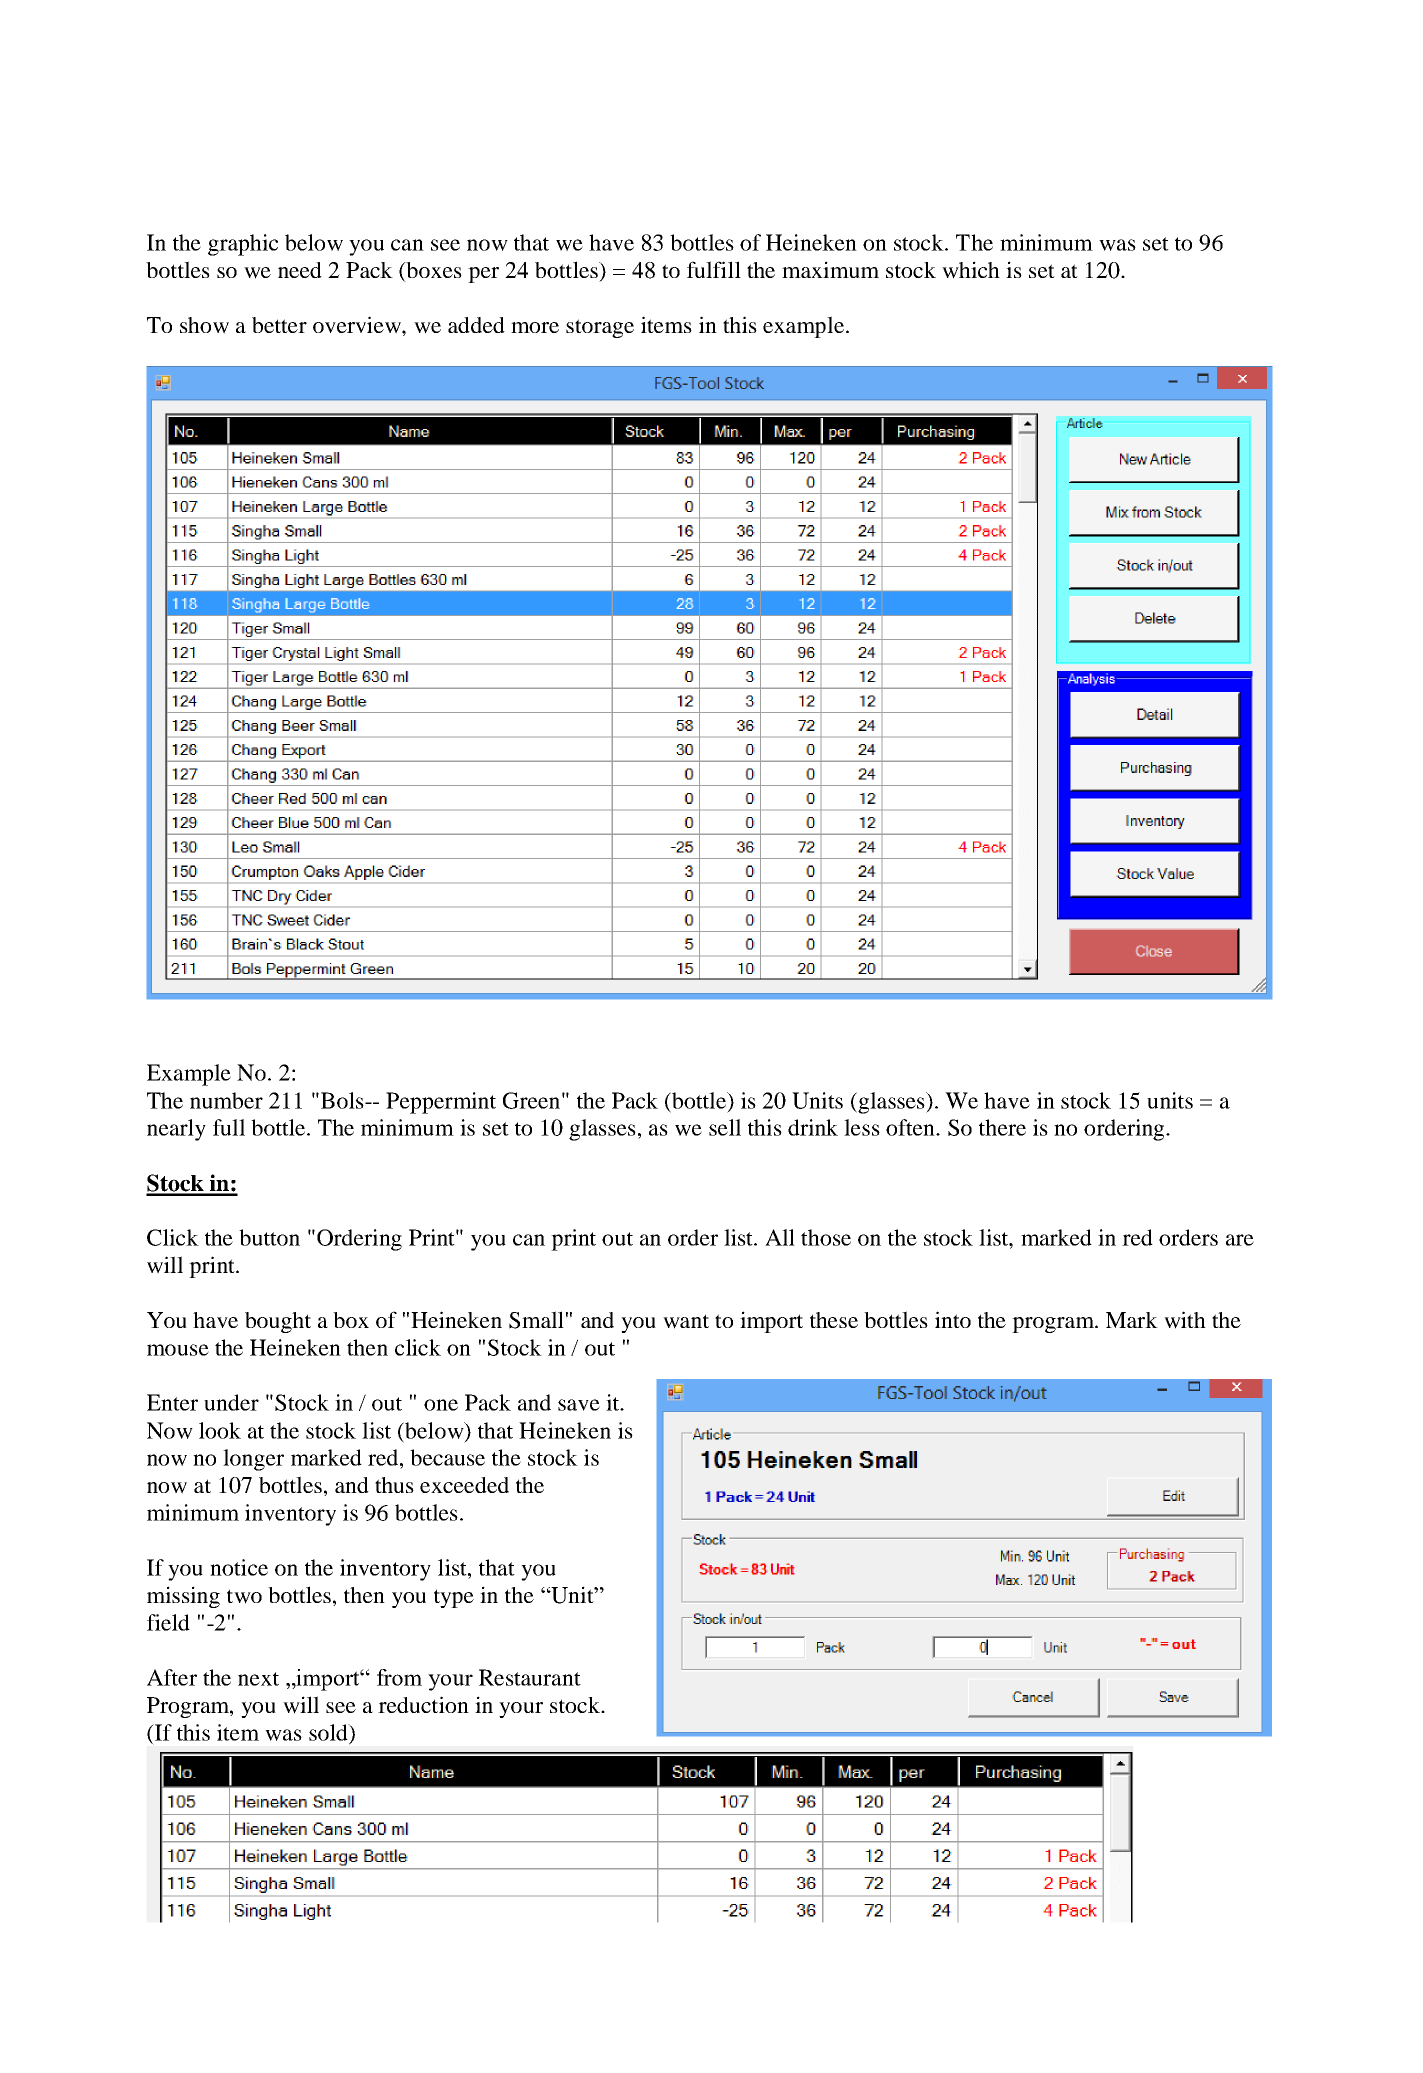 This page has height=2073, width=1423. I want to click on Restaurant, so click(530, 1677).
